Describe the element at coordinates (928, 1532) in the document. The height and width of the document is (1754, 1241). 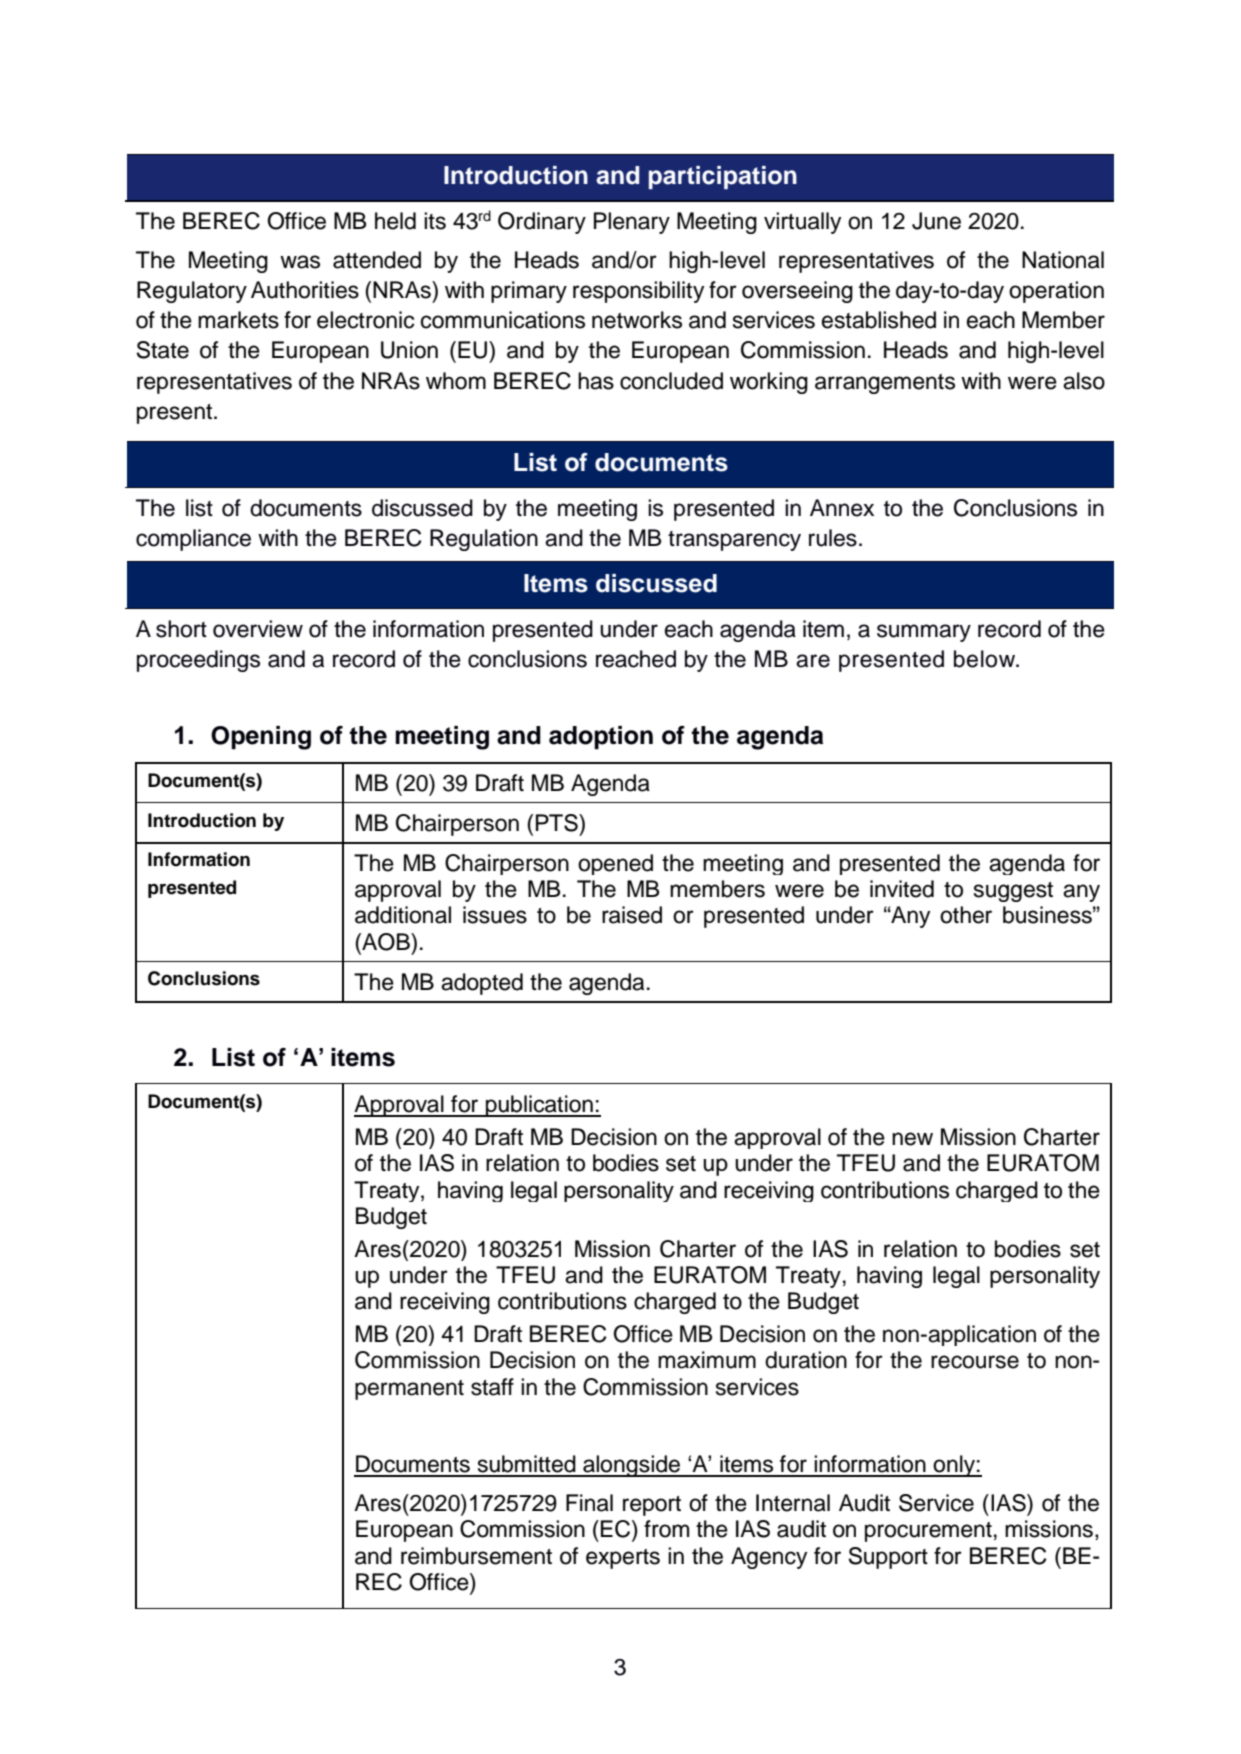
I see `procurement` at that location.
